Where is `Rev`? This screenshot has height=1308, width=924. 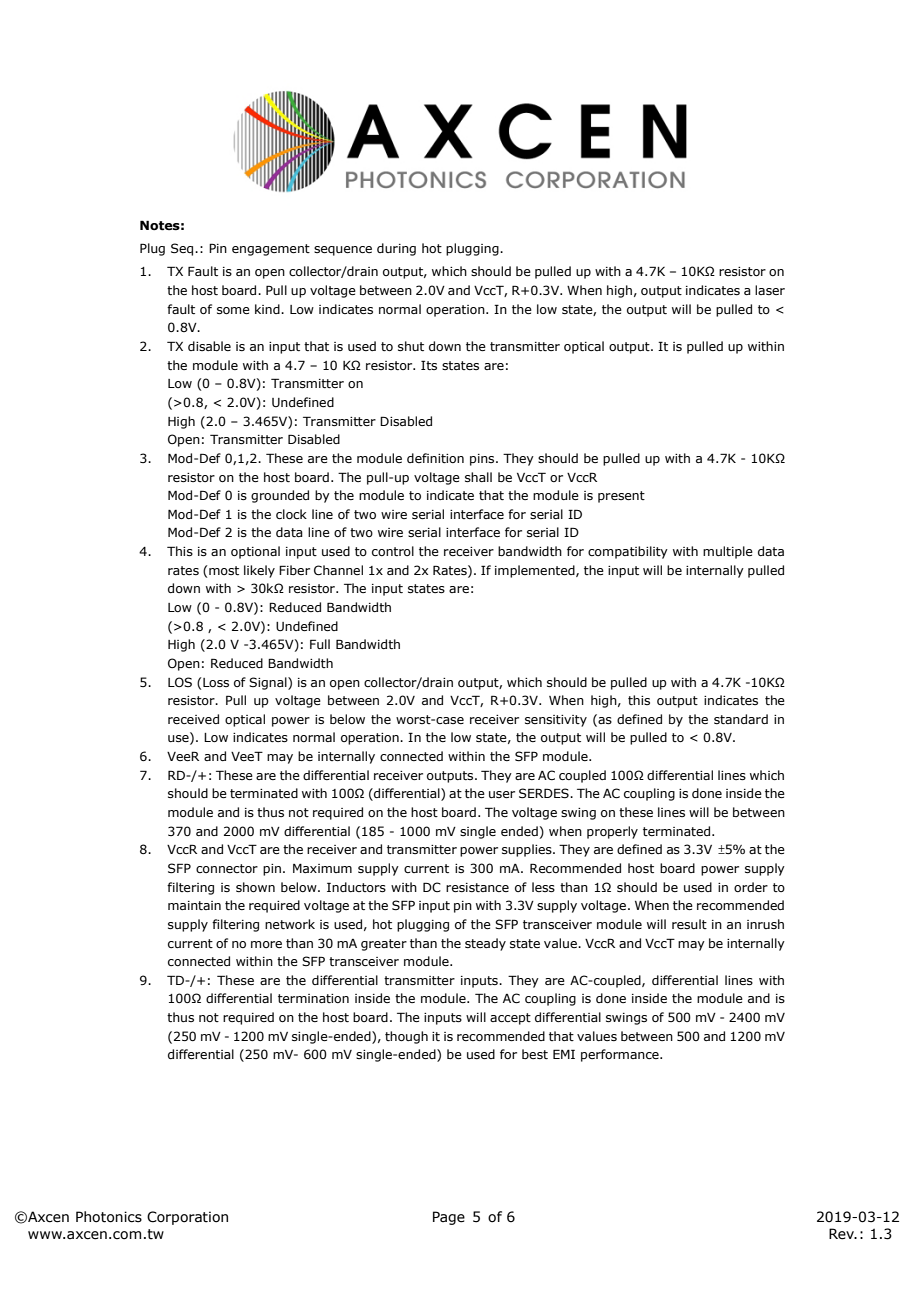
Rev is located at coordinates (843, 1234).
